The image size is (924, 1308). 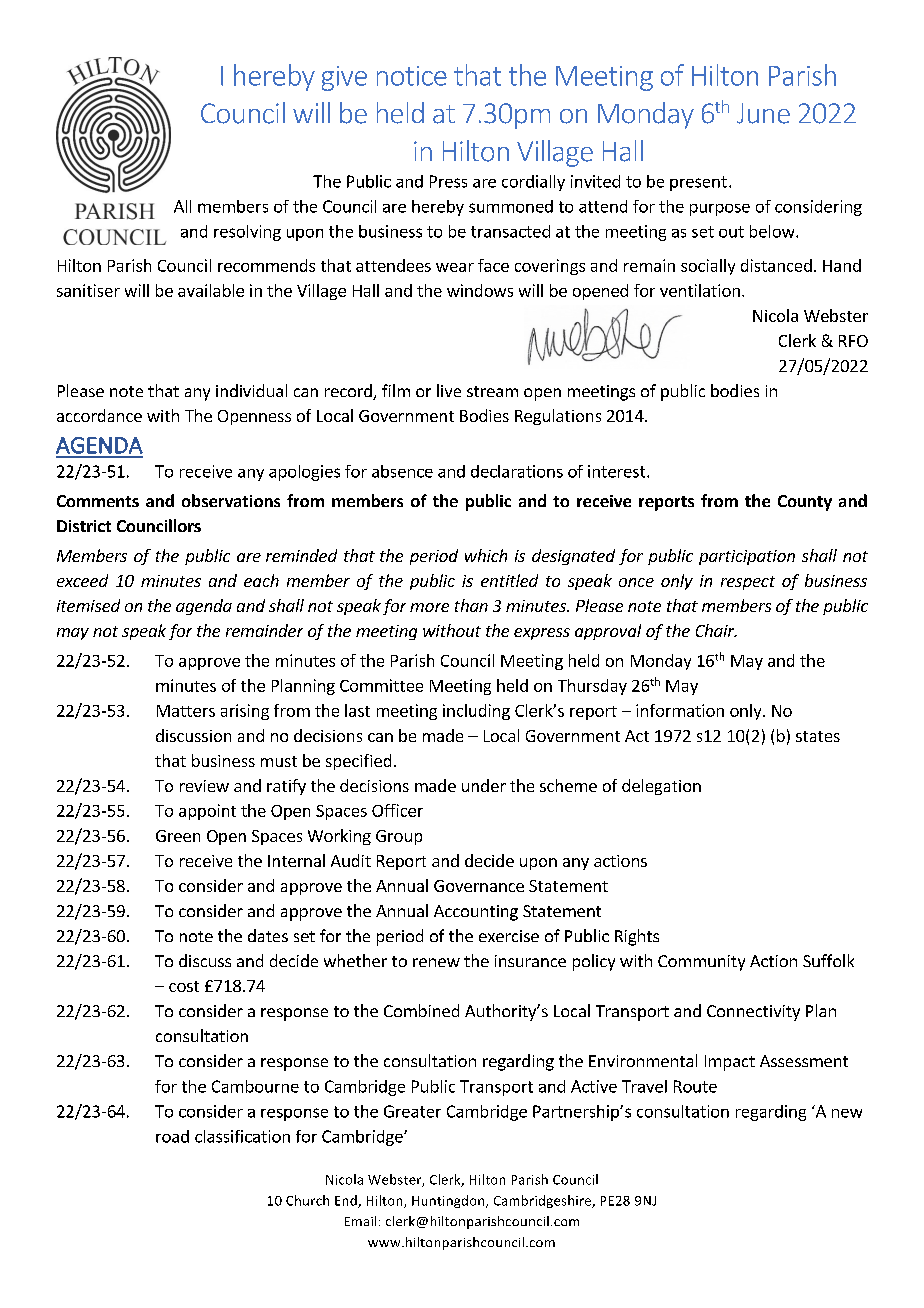 I want to click on individual, so click(x=251, y=390).
